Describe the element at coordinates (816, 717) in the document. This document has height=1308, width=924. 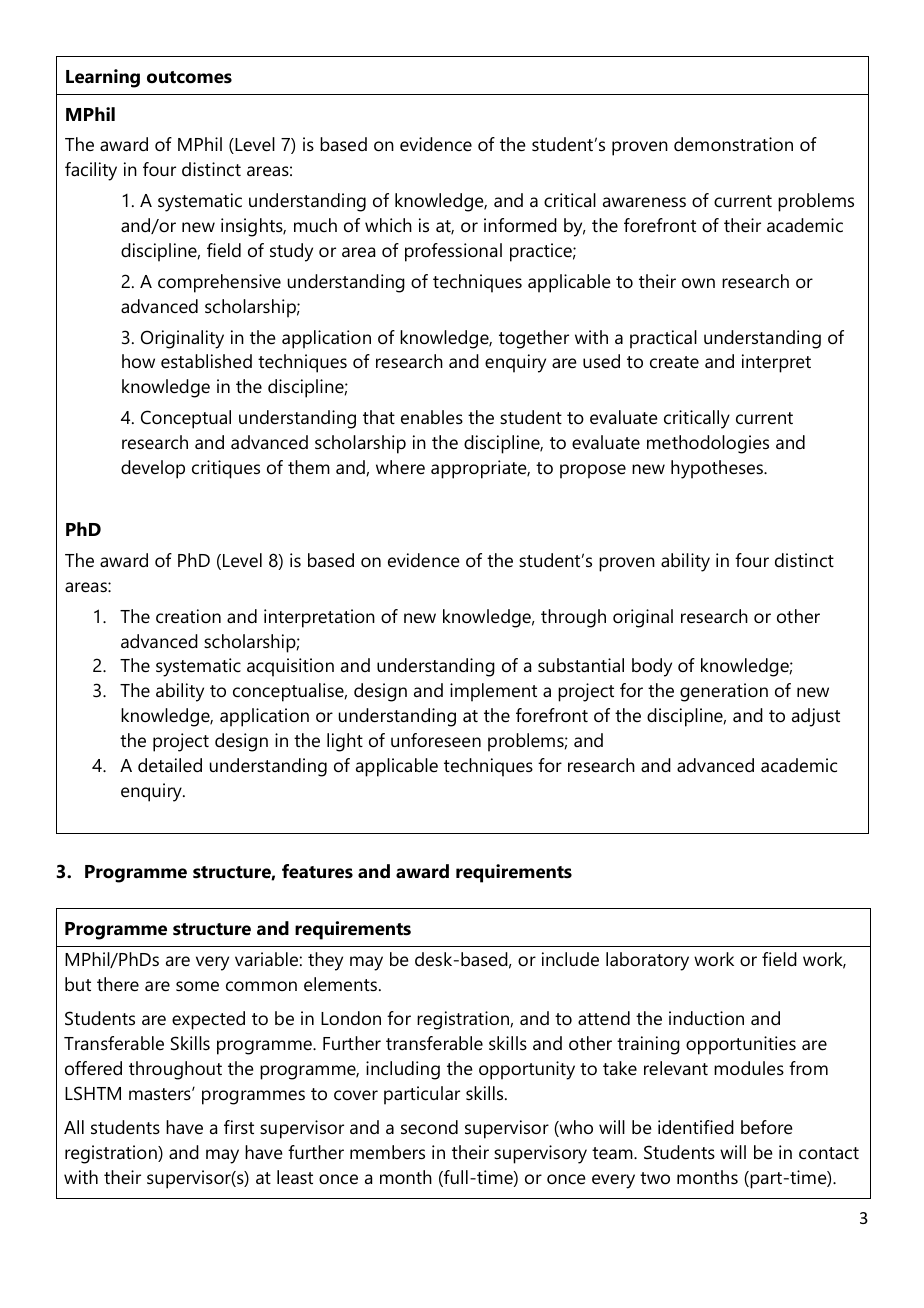
I see `adjust` at that location.
